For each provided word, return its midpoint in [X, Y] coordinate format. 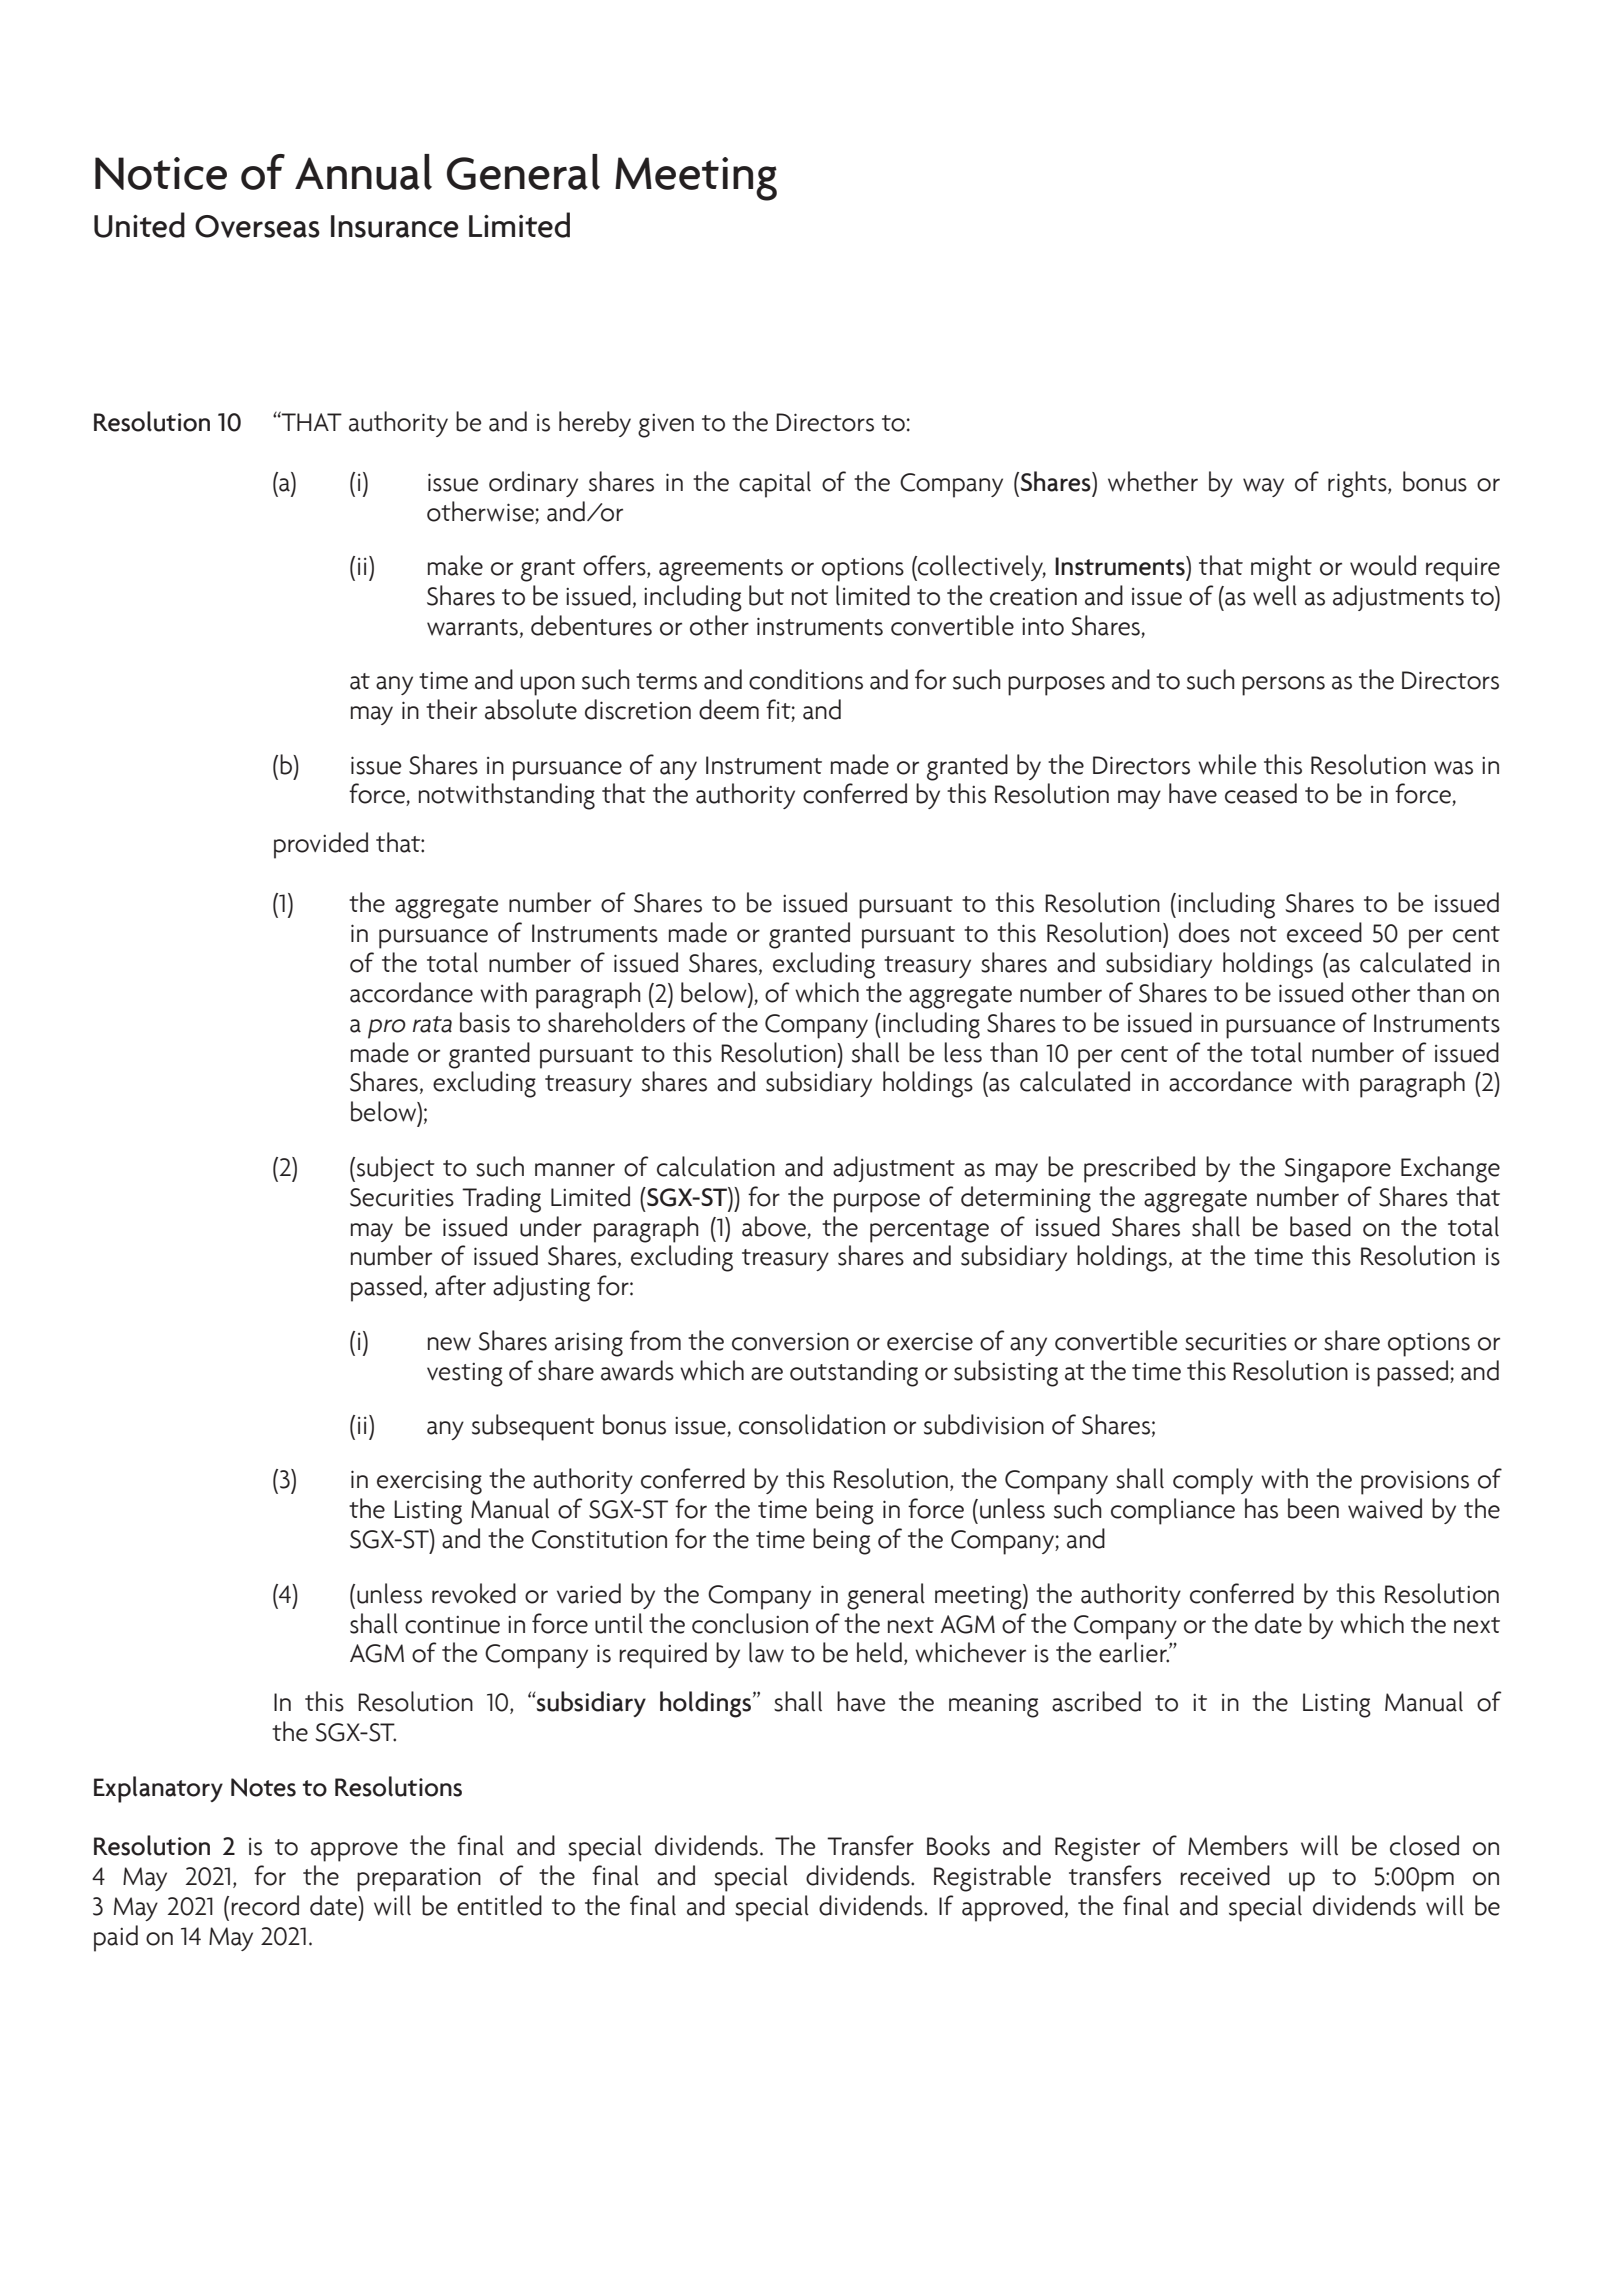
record [265, 1905]
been [1313, 1508]
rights [1358, 484]
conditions [806, 679]
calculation [716, 1166]
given [666, 426]
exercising [429, 1482]
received [1225, 1875]
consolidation [812, 1424]
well [1275, 595]
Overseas [257, 226]
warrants [472, 627]
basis [485, 1022]
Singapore [1337, 1170]
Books [958, 1845]
